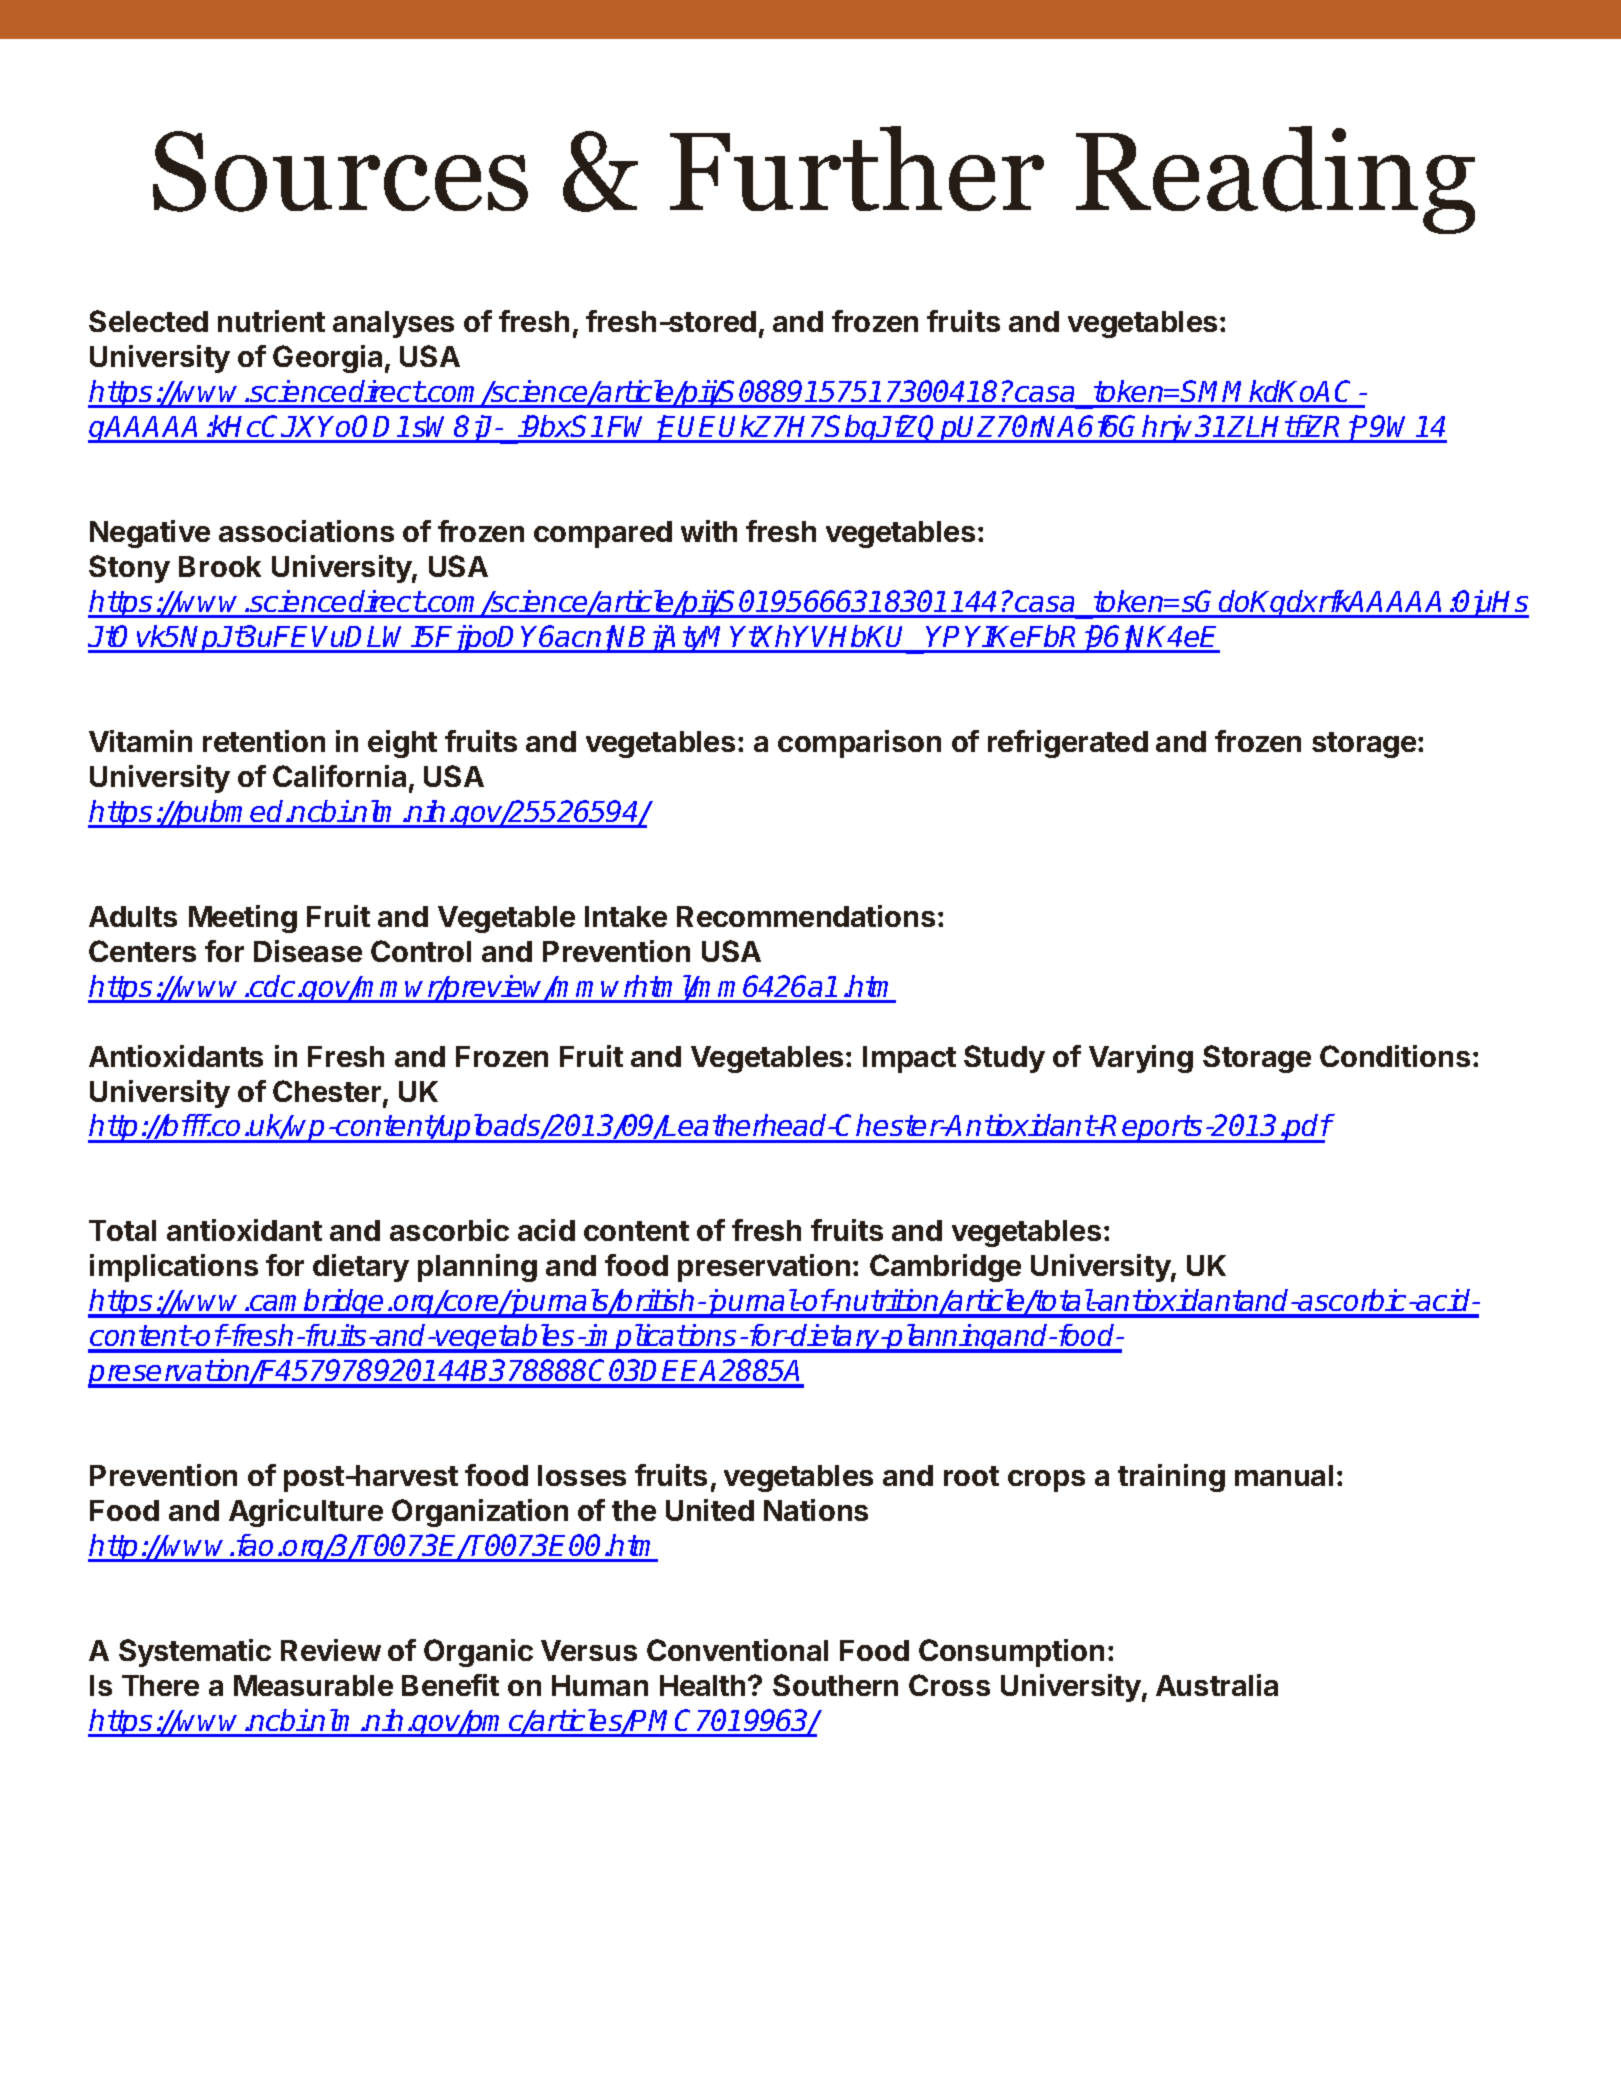  I want to click on Reading, so click(1275, 180).
